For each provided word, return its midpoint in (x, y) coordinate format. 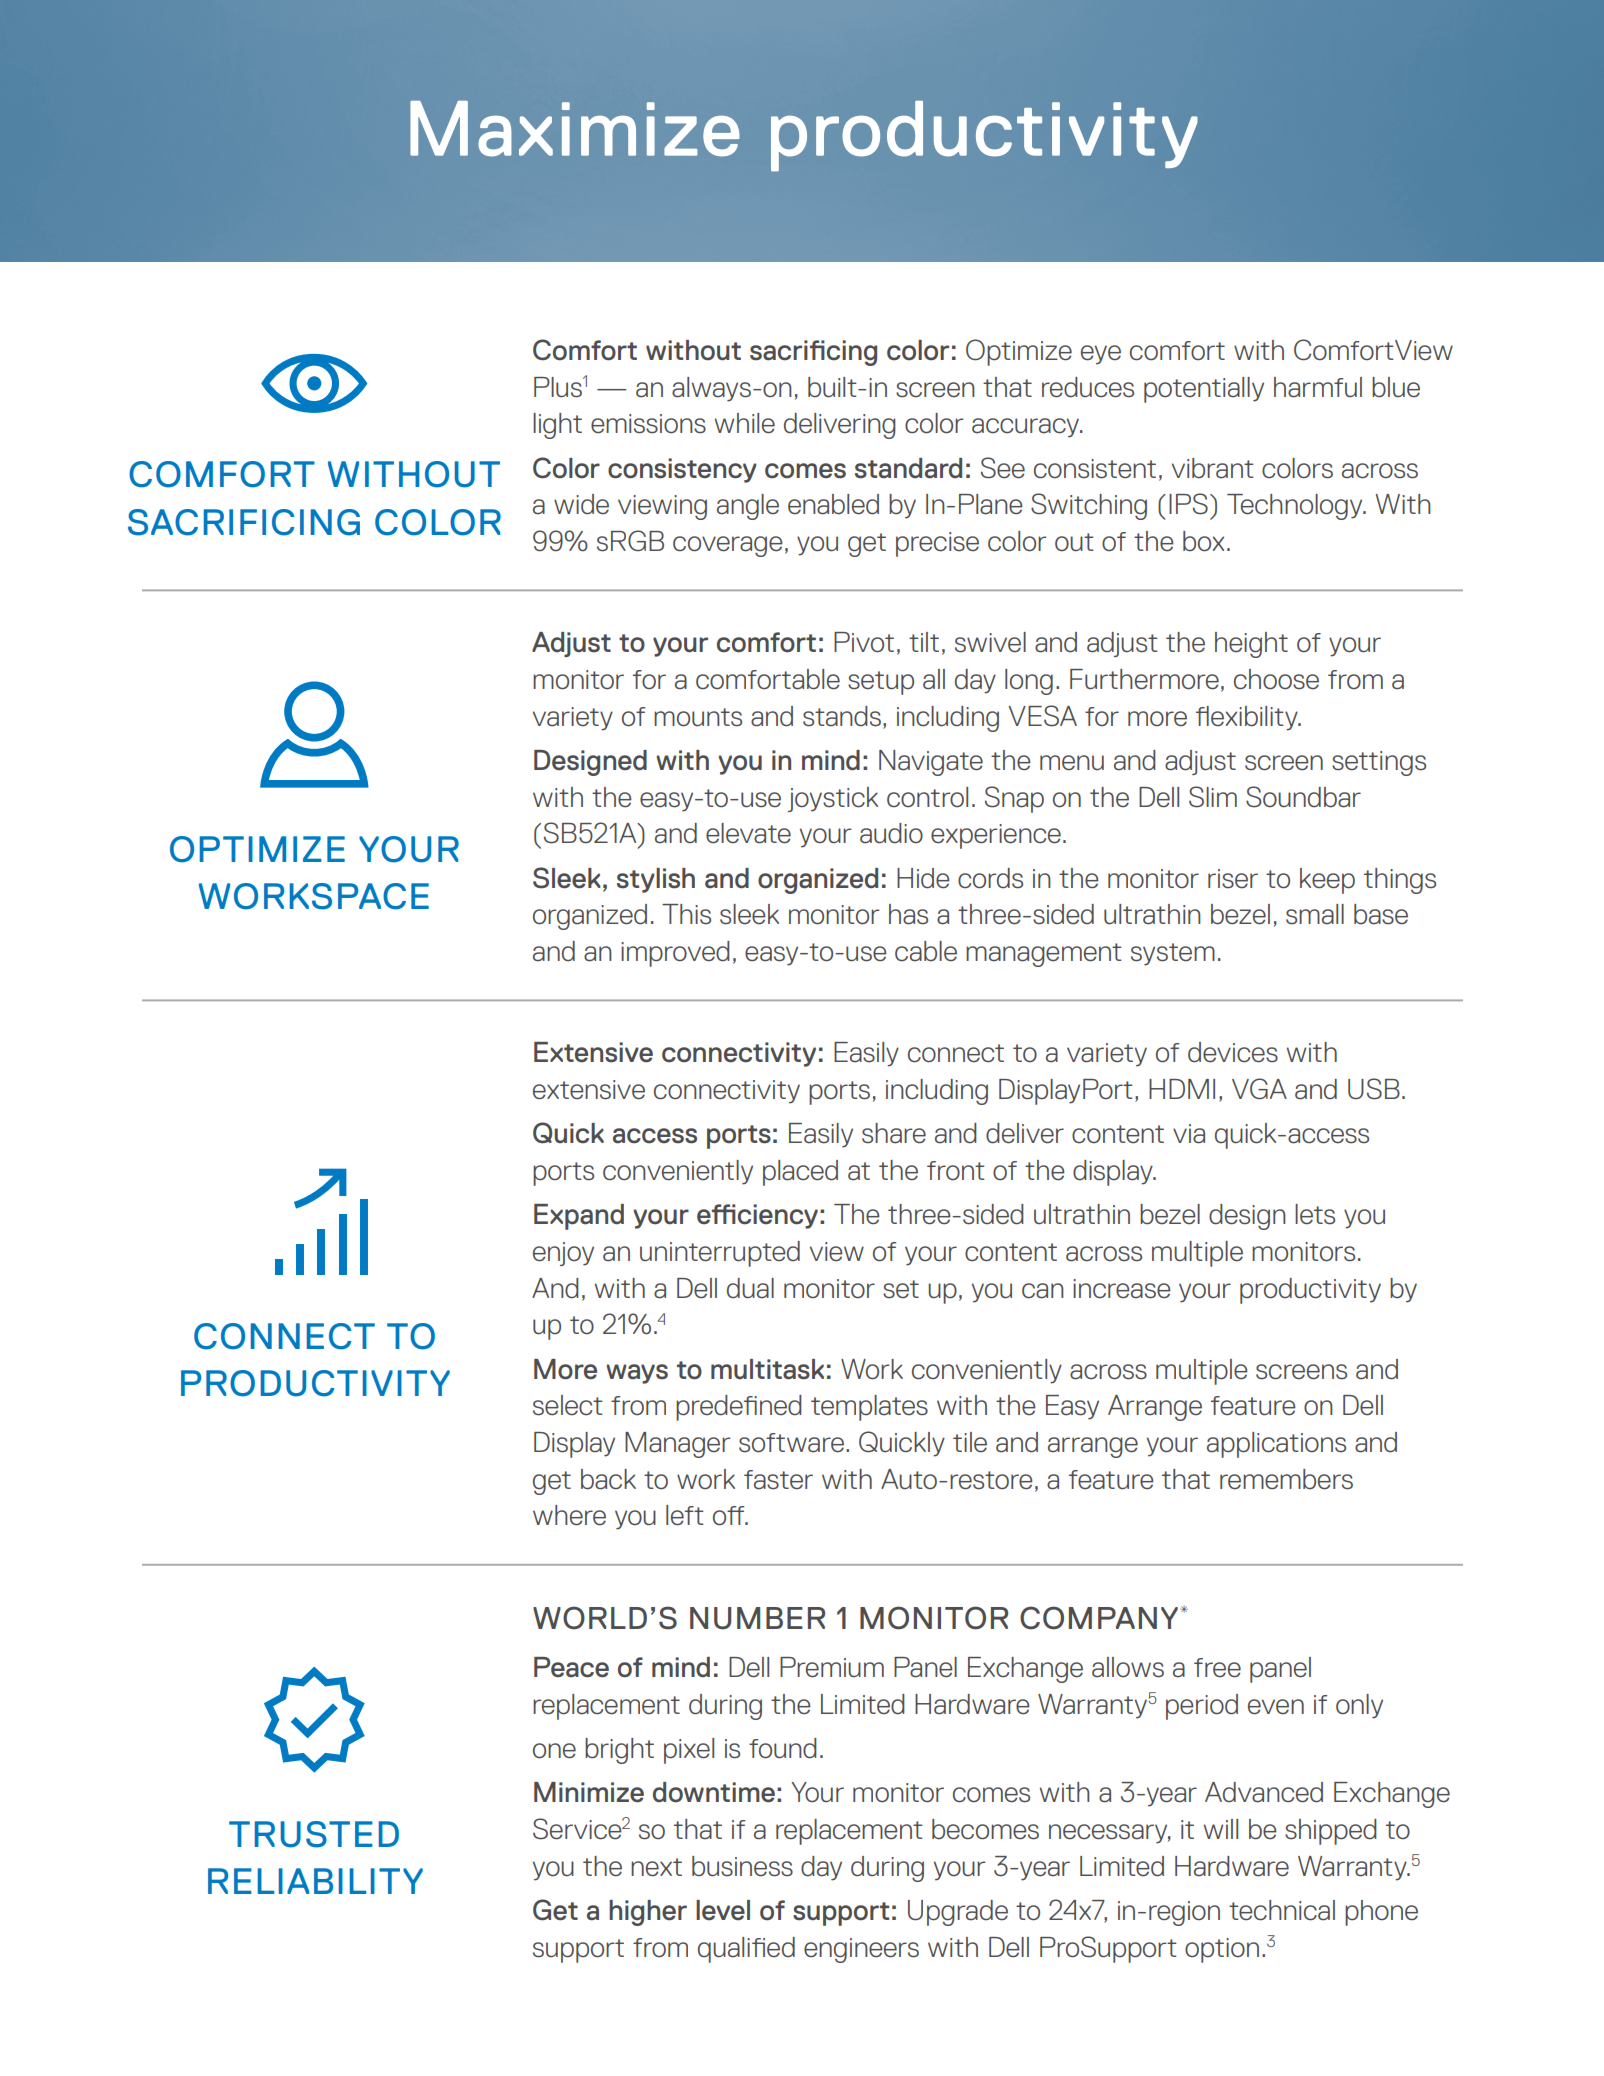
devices (1233, 1052)
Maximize (575, 129)
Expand (579, 1217)
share (894, 1133)
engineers (861, 1950)
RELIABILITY (315, 1881)
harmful (1318, 387)
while (745, 423)
